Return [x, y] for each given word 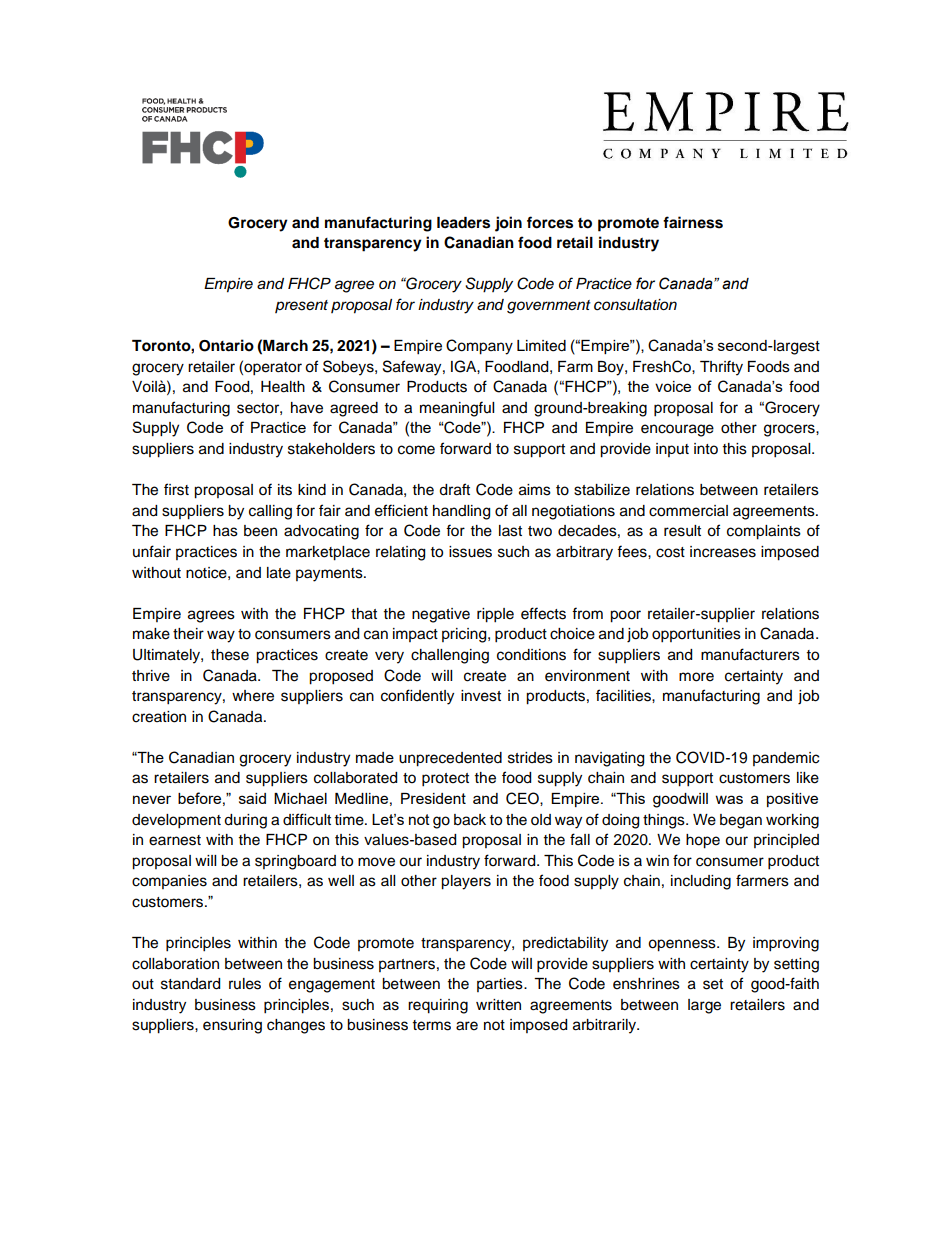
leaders [463, 223]
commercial [688, 511]
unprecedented [450, 759]
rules [245, 984]
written [498, 1005]
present [301, 306]
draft [454, 489]
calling [270, 512]
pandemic [786, 759]
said [252, 798]
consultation [635, 305]
